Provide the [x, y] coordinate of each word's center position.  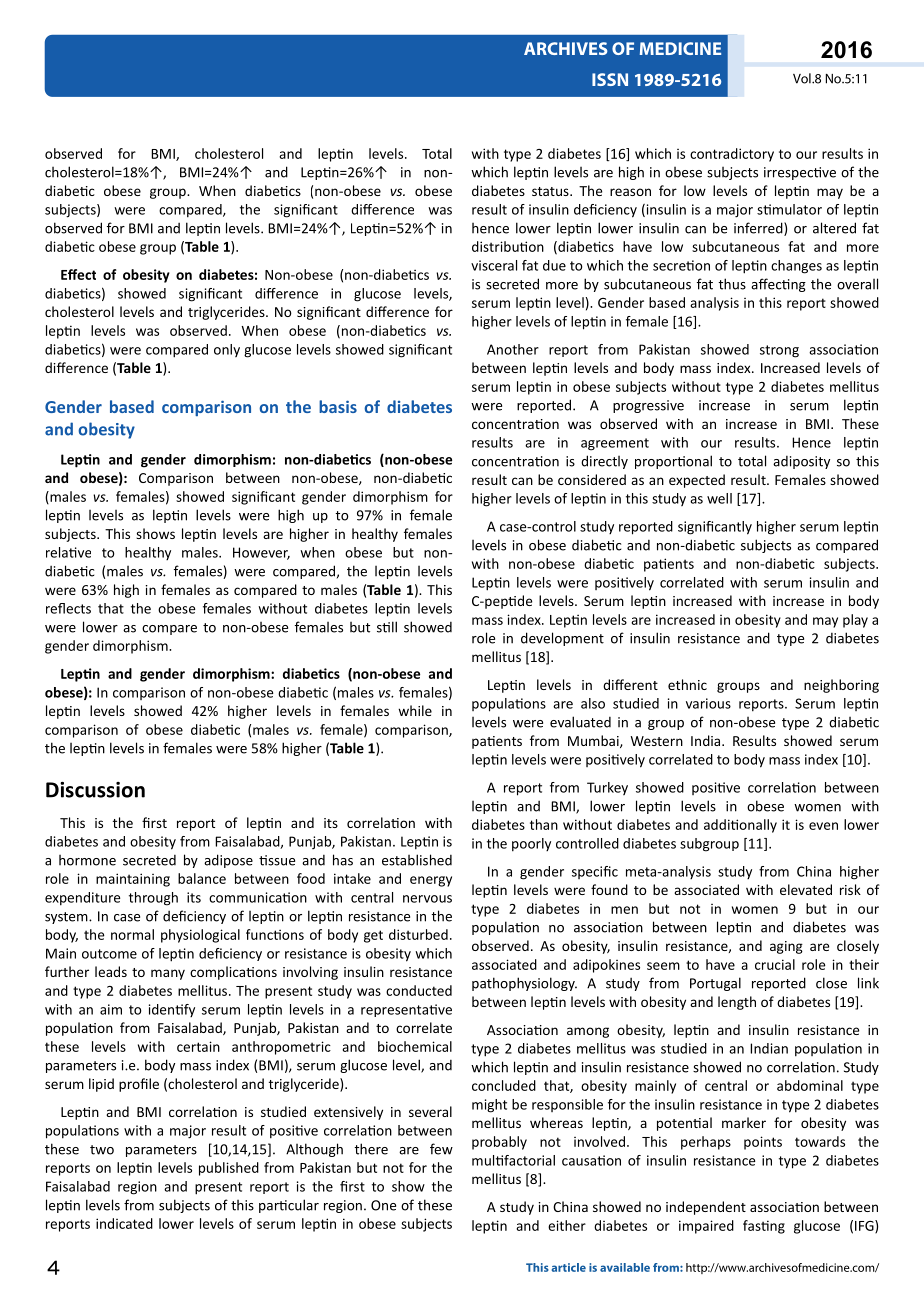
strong [779, 351]
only [227, 350]
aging [786, 947]
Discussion [95, 790]
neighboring [841, 686]
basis [338, 406]
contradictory [732, 155]
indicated [124, 1223]
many [168, 974]
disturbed [418, 934]
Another [513, 349]
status [551, 191]
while [415, 710]
